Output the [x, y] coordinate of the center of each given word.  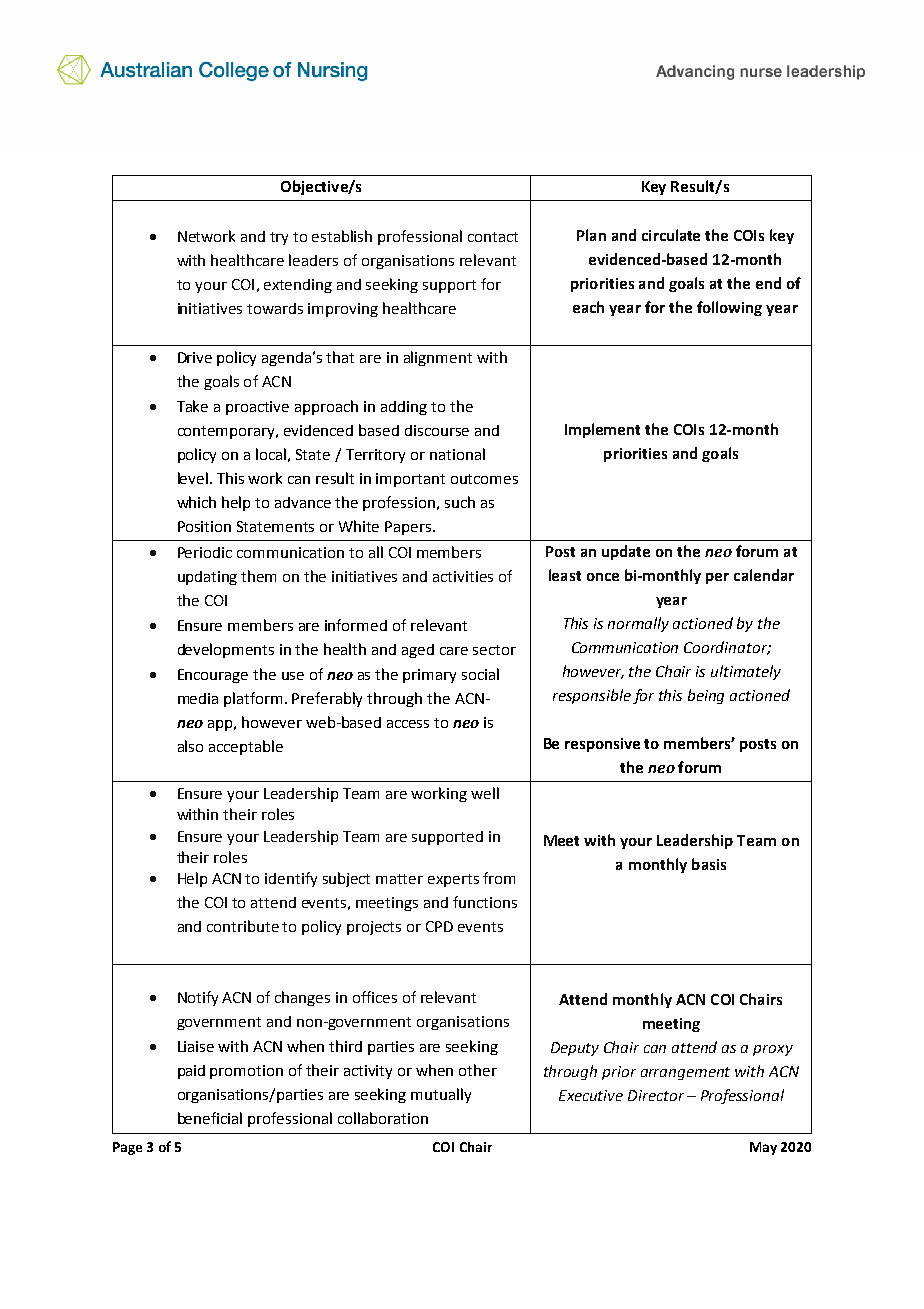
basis [709, 864]
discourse [437, 430]
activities [463, 576]
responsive [602, 745]
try [279, 238]
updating [207, 578]
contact [493, 237]
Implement [602, 430]
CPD [439, 926]
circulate [671, 235]
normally [638, 624]
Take [192, 406]
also [190, 746]
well [485, 793]
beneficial [210, 1118]
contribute [243, 926]
